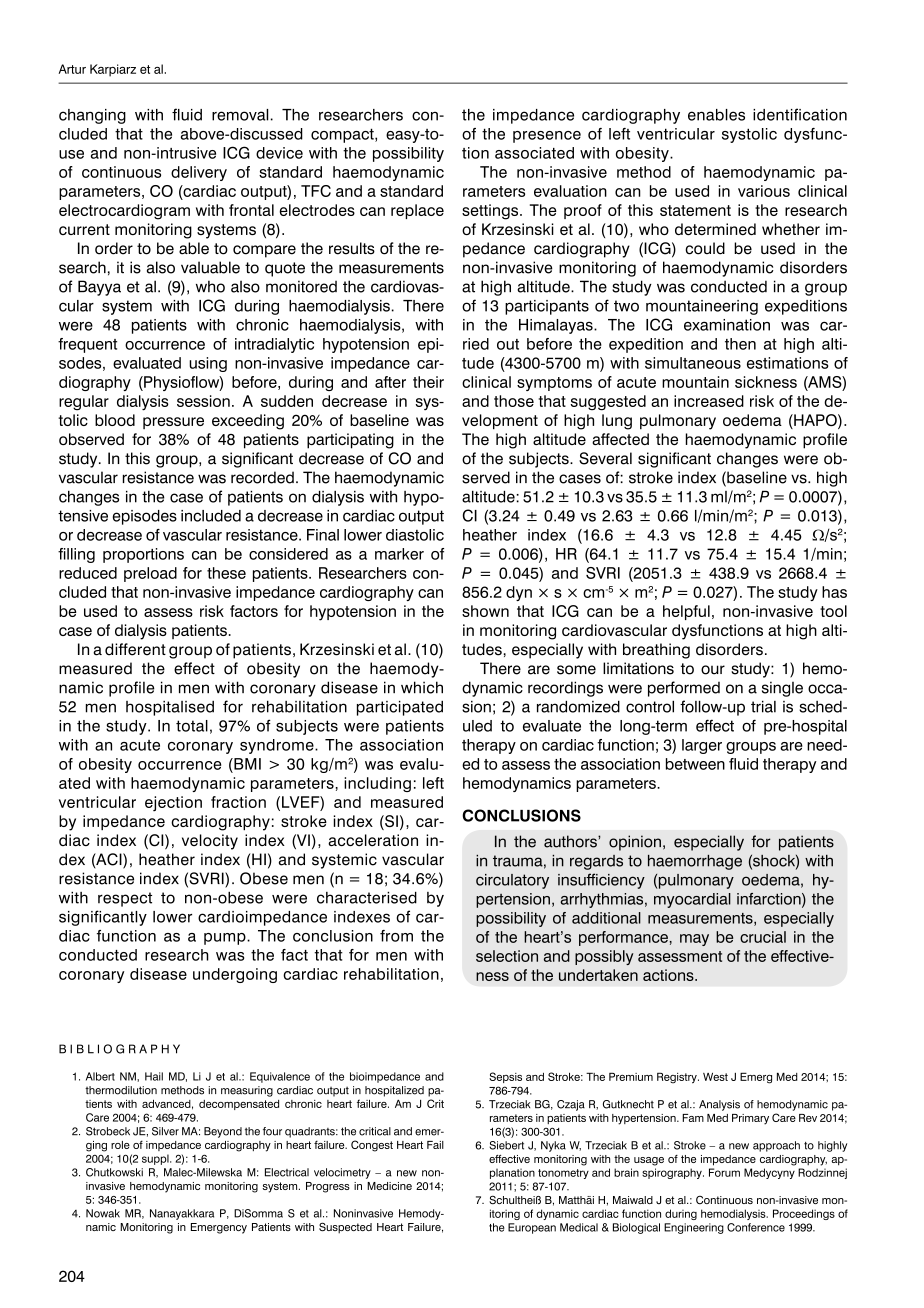  What do you see at coordinates (389, 1186) in the page?
I see `Medicine` at bounding box center [389, 1186].
